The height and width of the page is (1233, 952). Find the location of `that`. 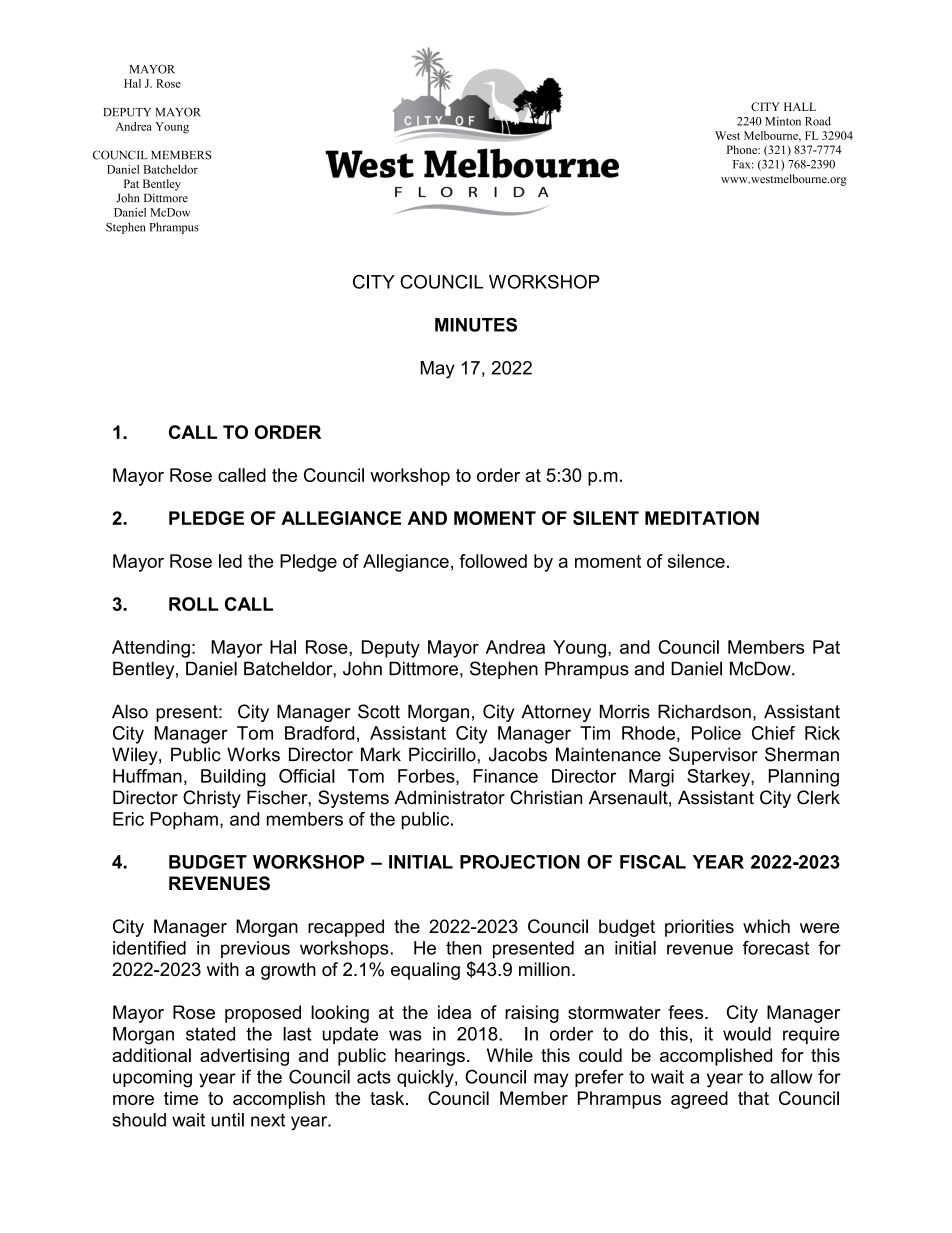

that is located at coordinates (753, 1098).
